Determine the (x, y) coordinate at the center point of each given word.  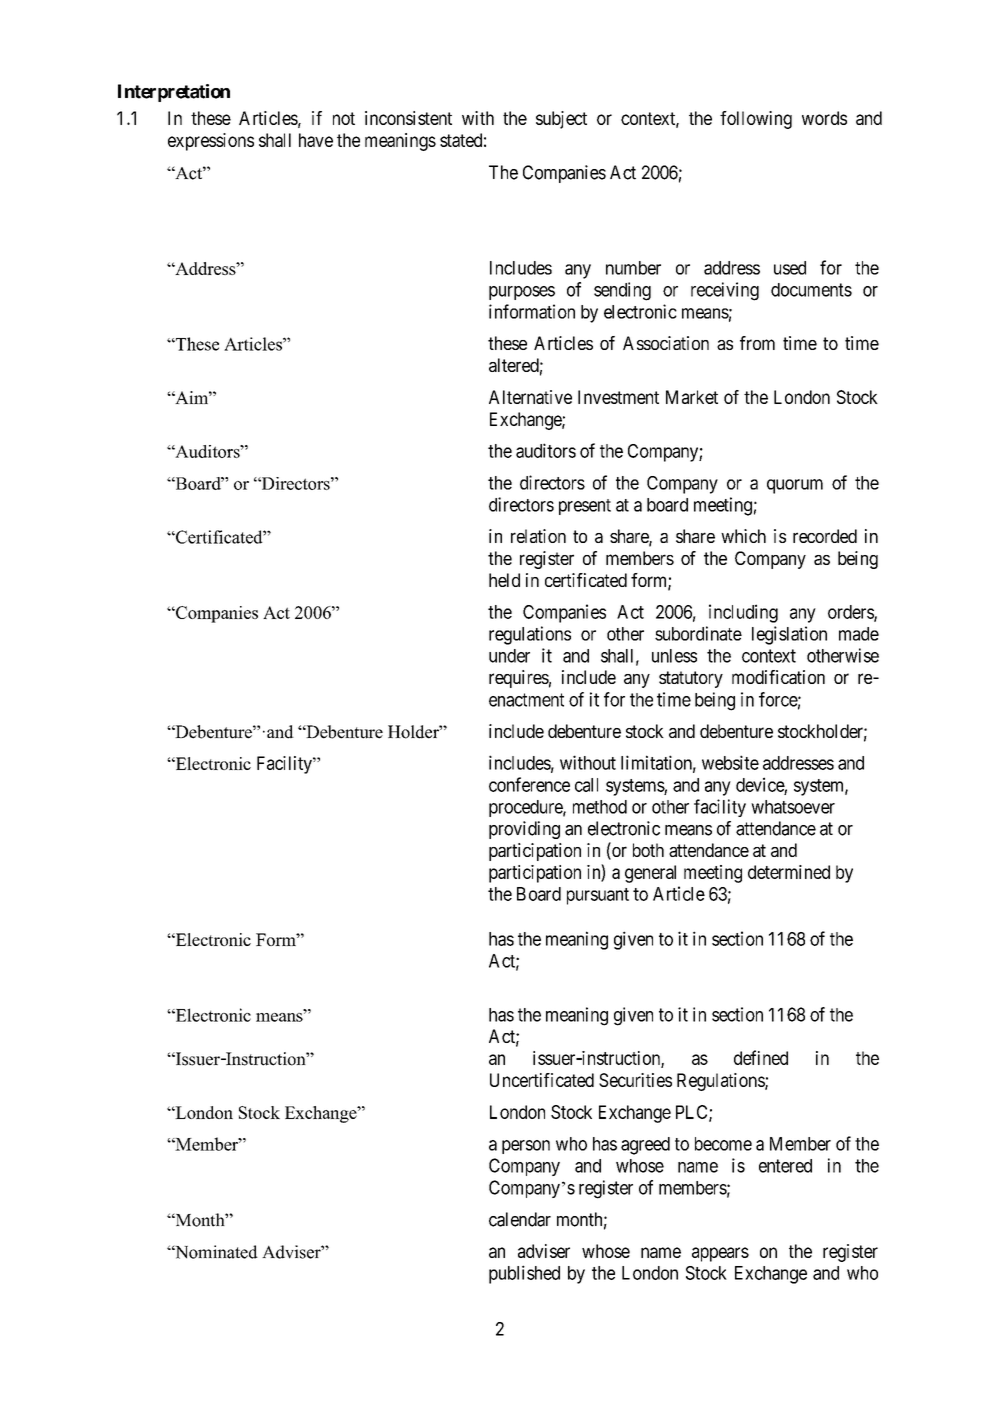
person (526, 1147)
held (504, 580)
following (756, 120)
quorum (795, 486)
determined (789, 872)
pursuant (598, 896)
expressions (211, 142)
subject (561, 120)
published (524, 1274)
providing (524, 830)
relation (538, 536)
